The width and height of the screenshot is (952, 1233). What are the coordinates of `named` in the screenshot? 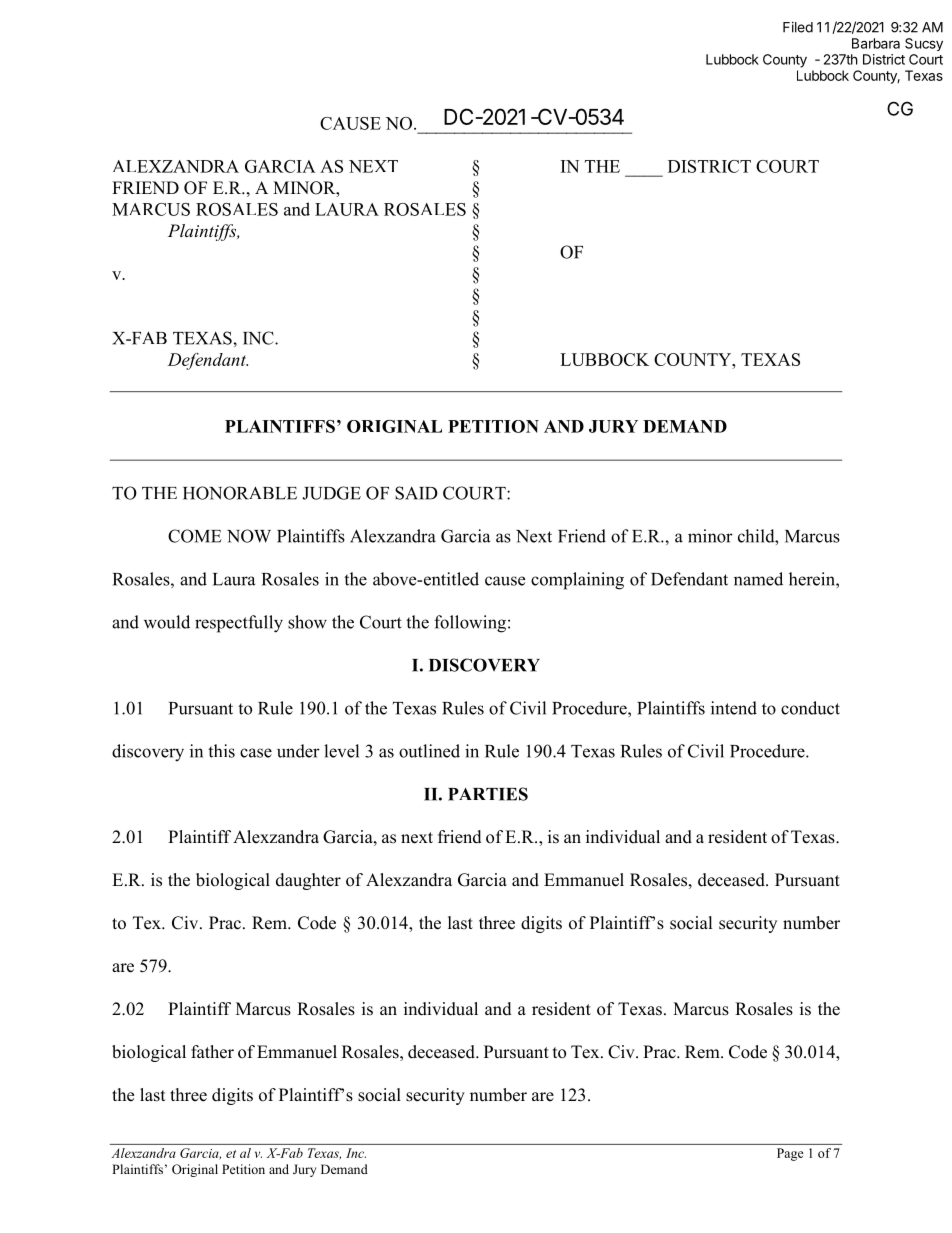 It's located at (758, 579).
